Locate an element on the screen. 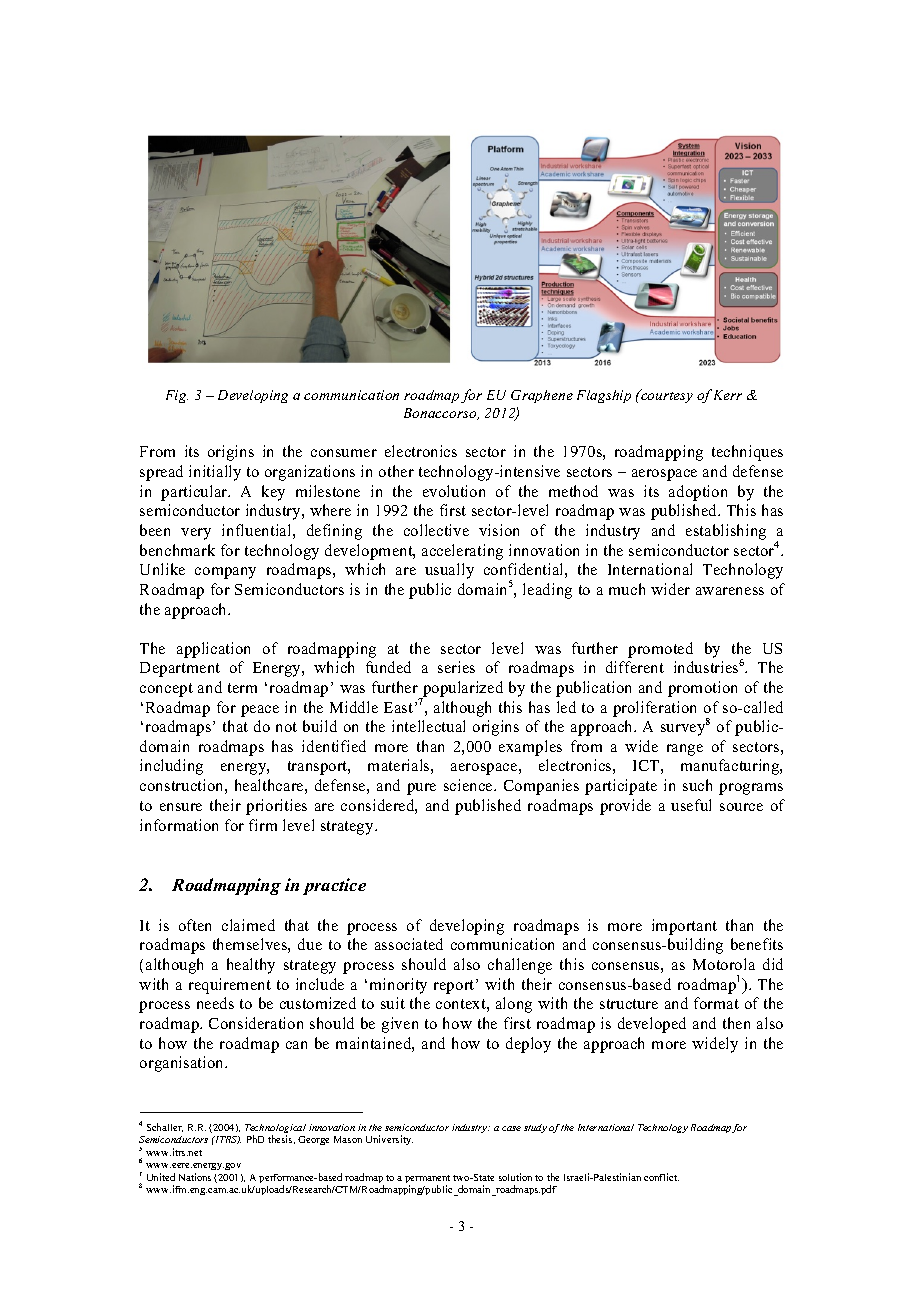 The width and height of the screenshot is (924, 1308). Fig is located at coordinates (177, 396).
